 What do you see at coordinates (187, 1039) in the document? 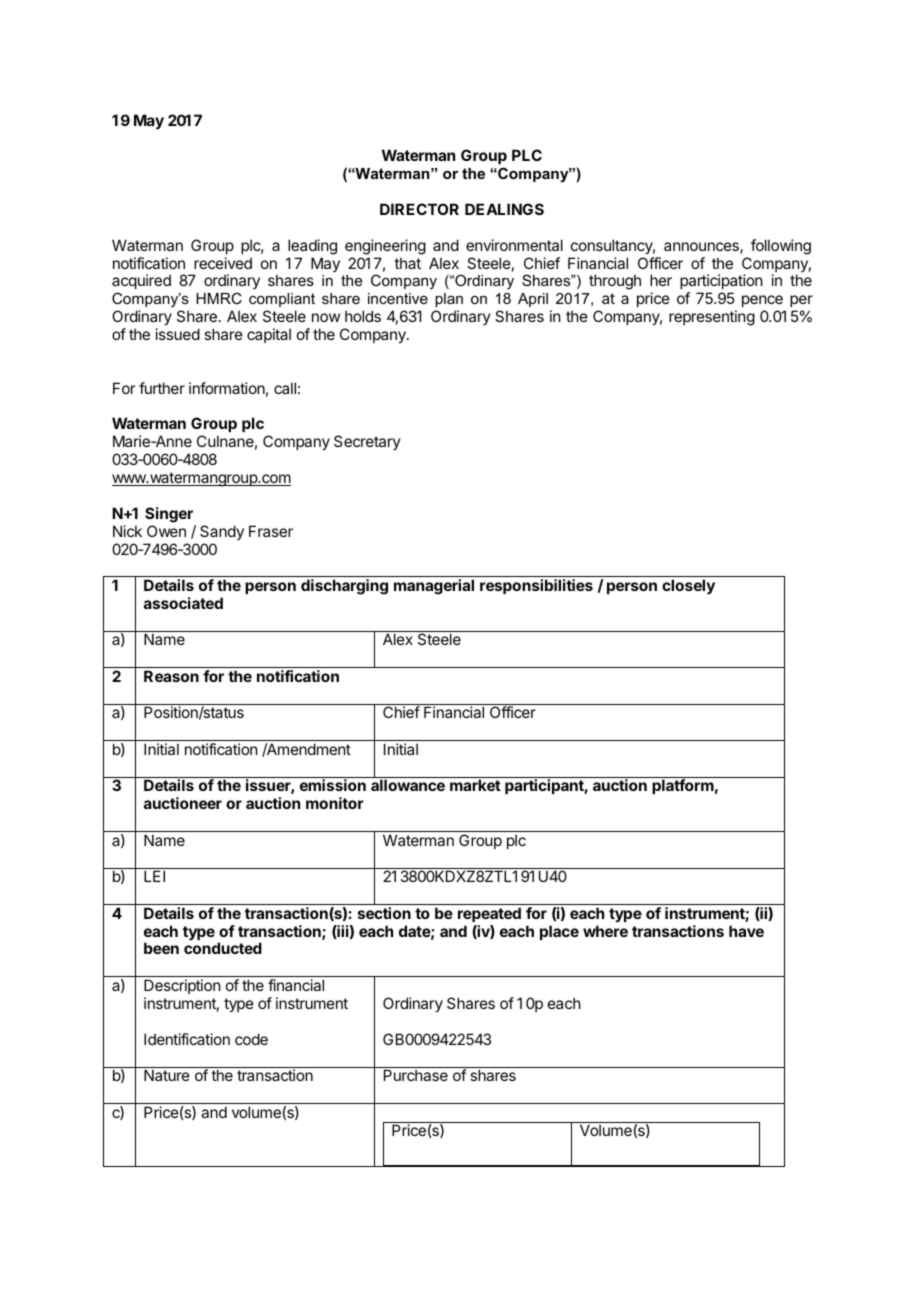
I see `Identification` at bounding box center [187, 1039].
